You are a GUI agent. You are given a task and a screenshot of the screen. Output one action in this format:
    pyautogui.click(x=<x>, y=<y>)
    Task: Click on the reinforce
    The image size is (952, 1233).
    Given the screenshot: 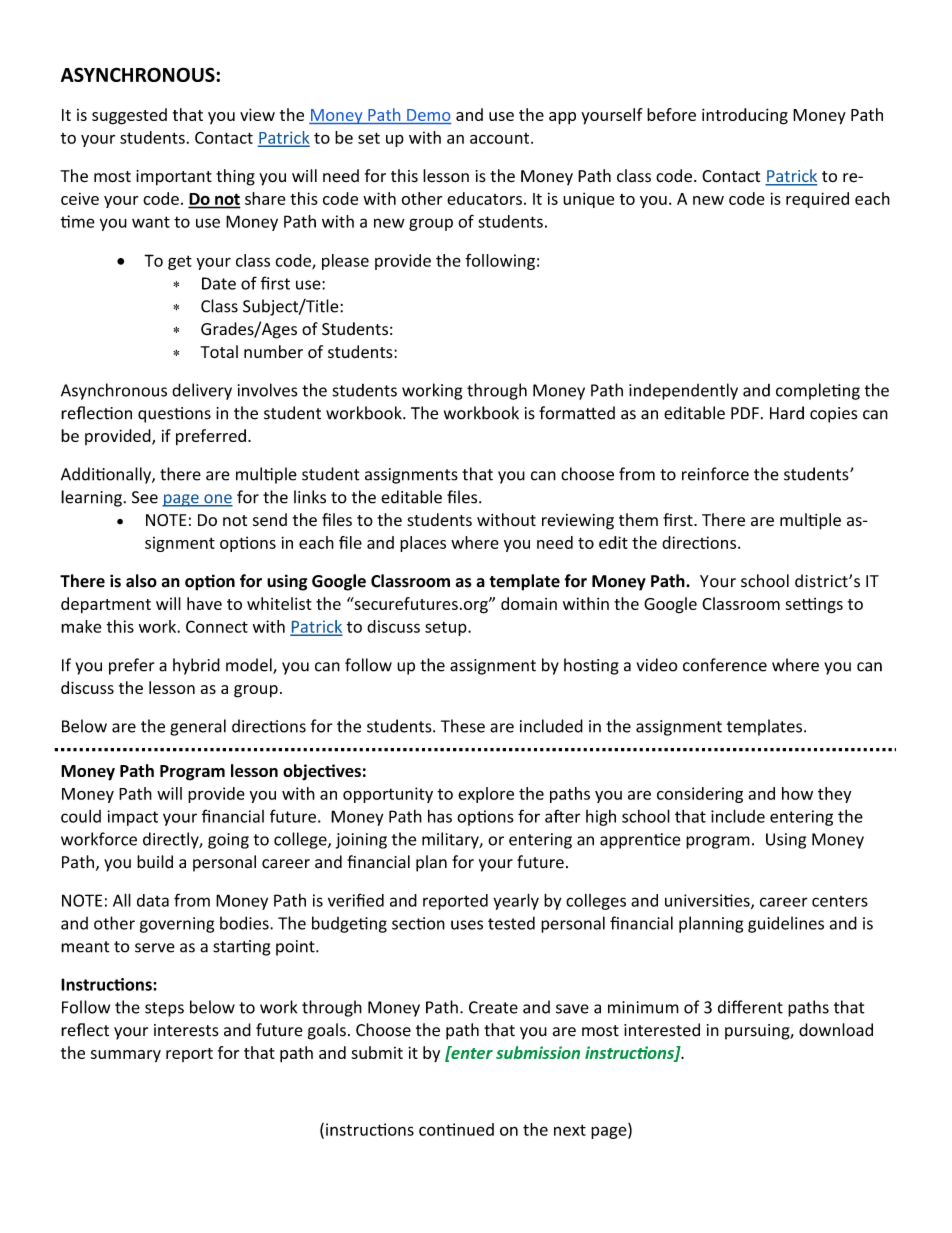 What is the action you would take?
    pyautogui.click(x=715, y=474)
